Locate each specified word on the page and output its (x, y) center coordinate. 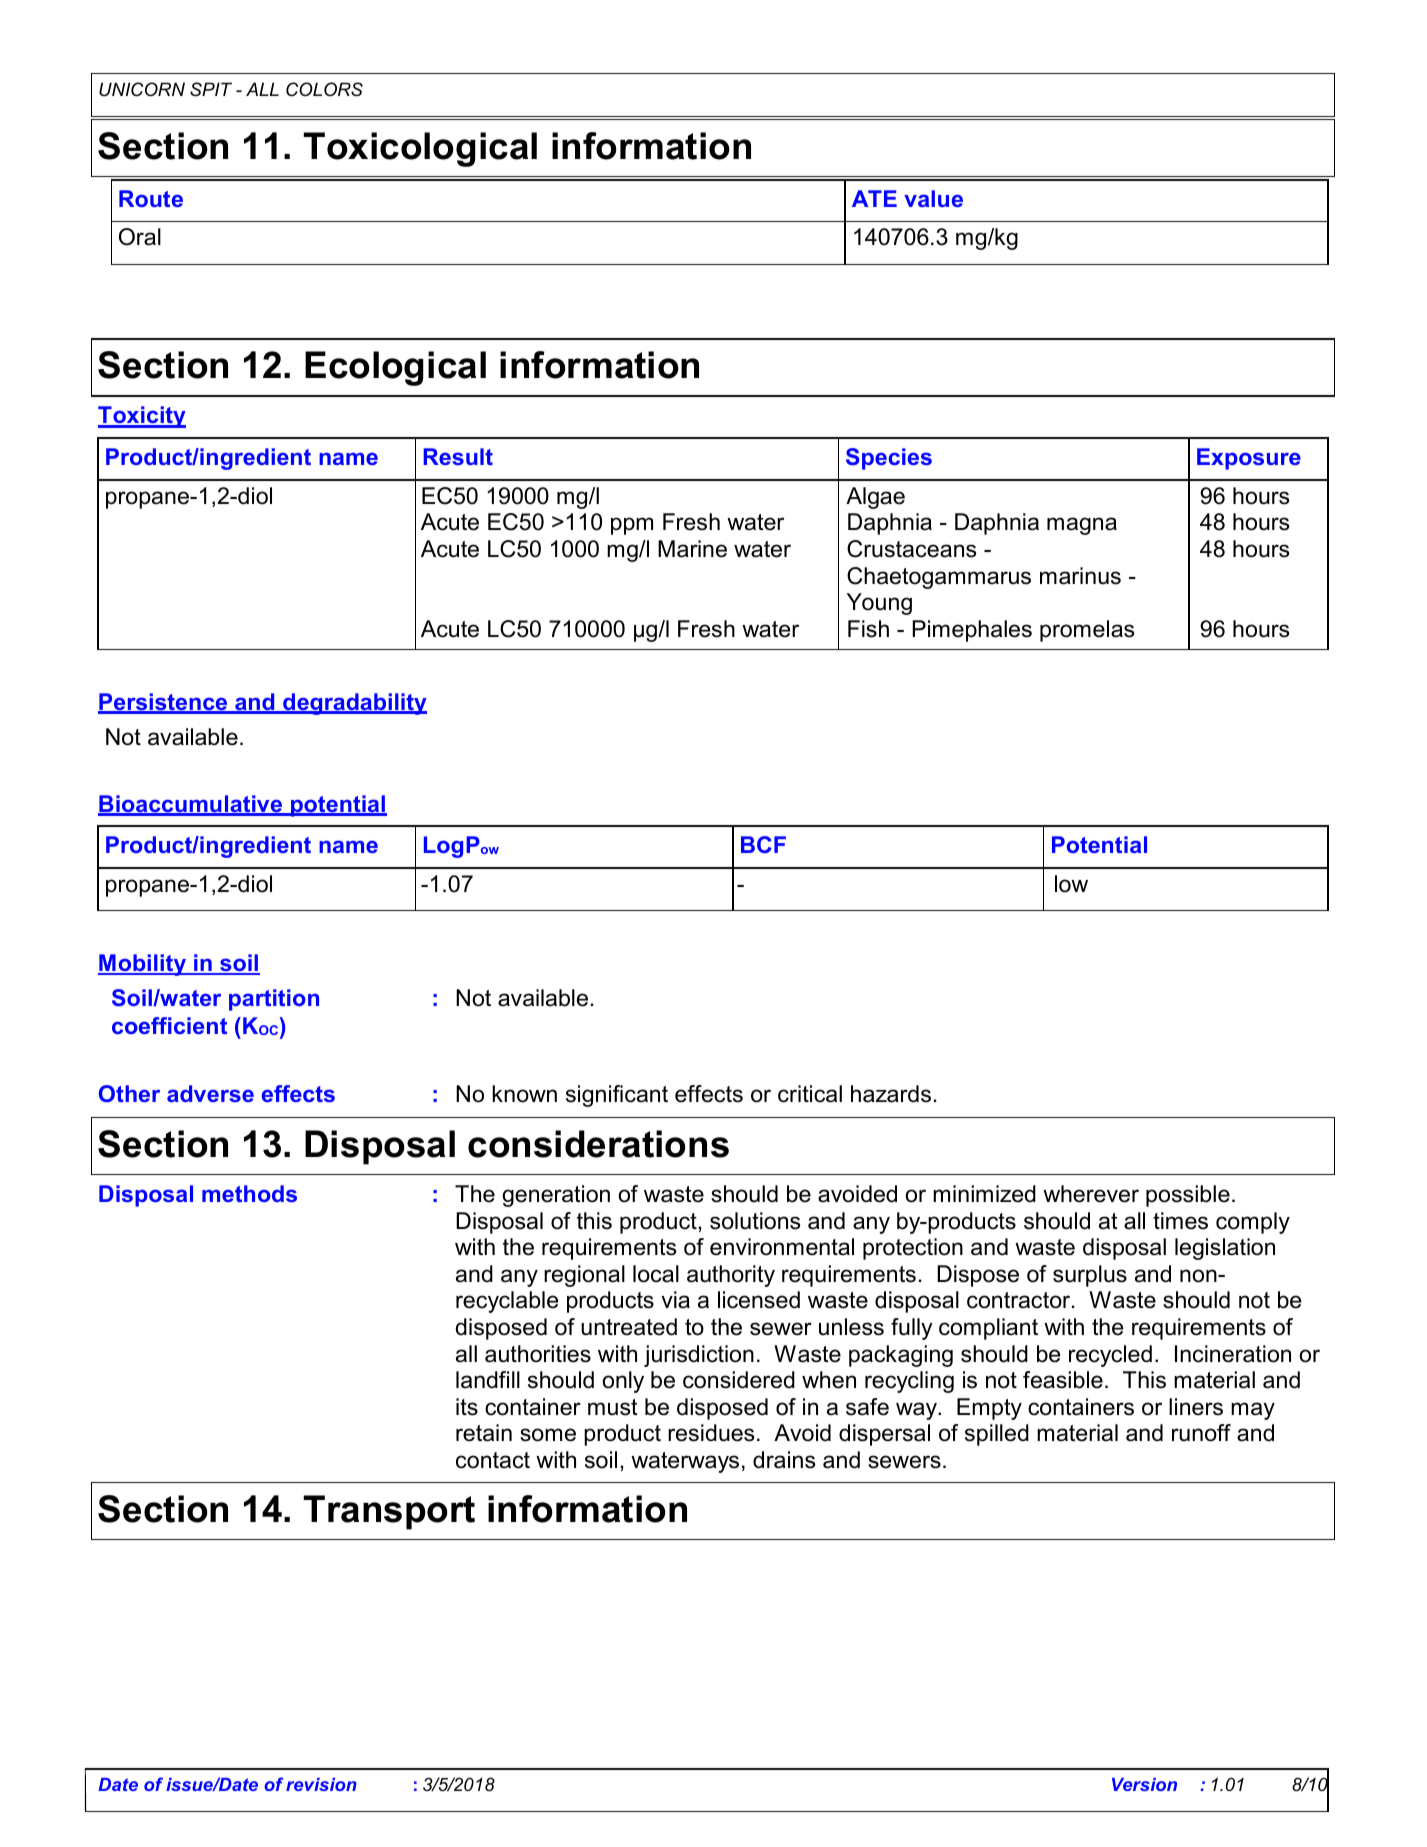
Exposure (1249, 459)
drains (784, 1460)
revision (321, 1784)
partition (274, 1000)
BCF (763, 844)
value (933, 198)
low (1071, 884)
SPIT (211, 89)
